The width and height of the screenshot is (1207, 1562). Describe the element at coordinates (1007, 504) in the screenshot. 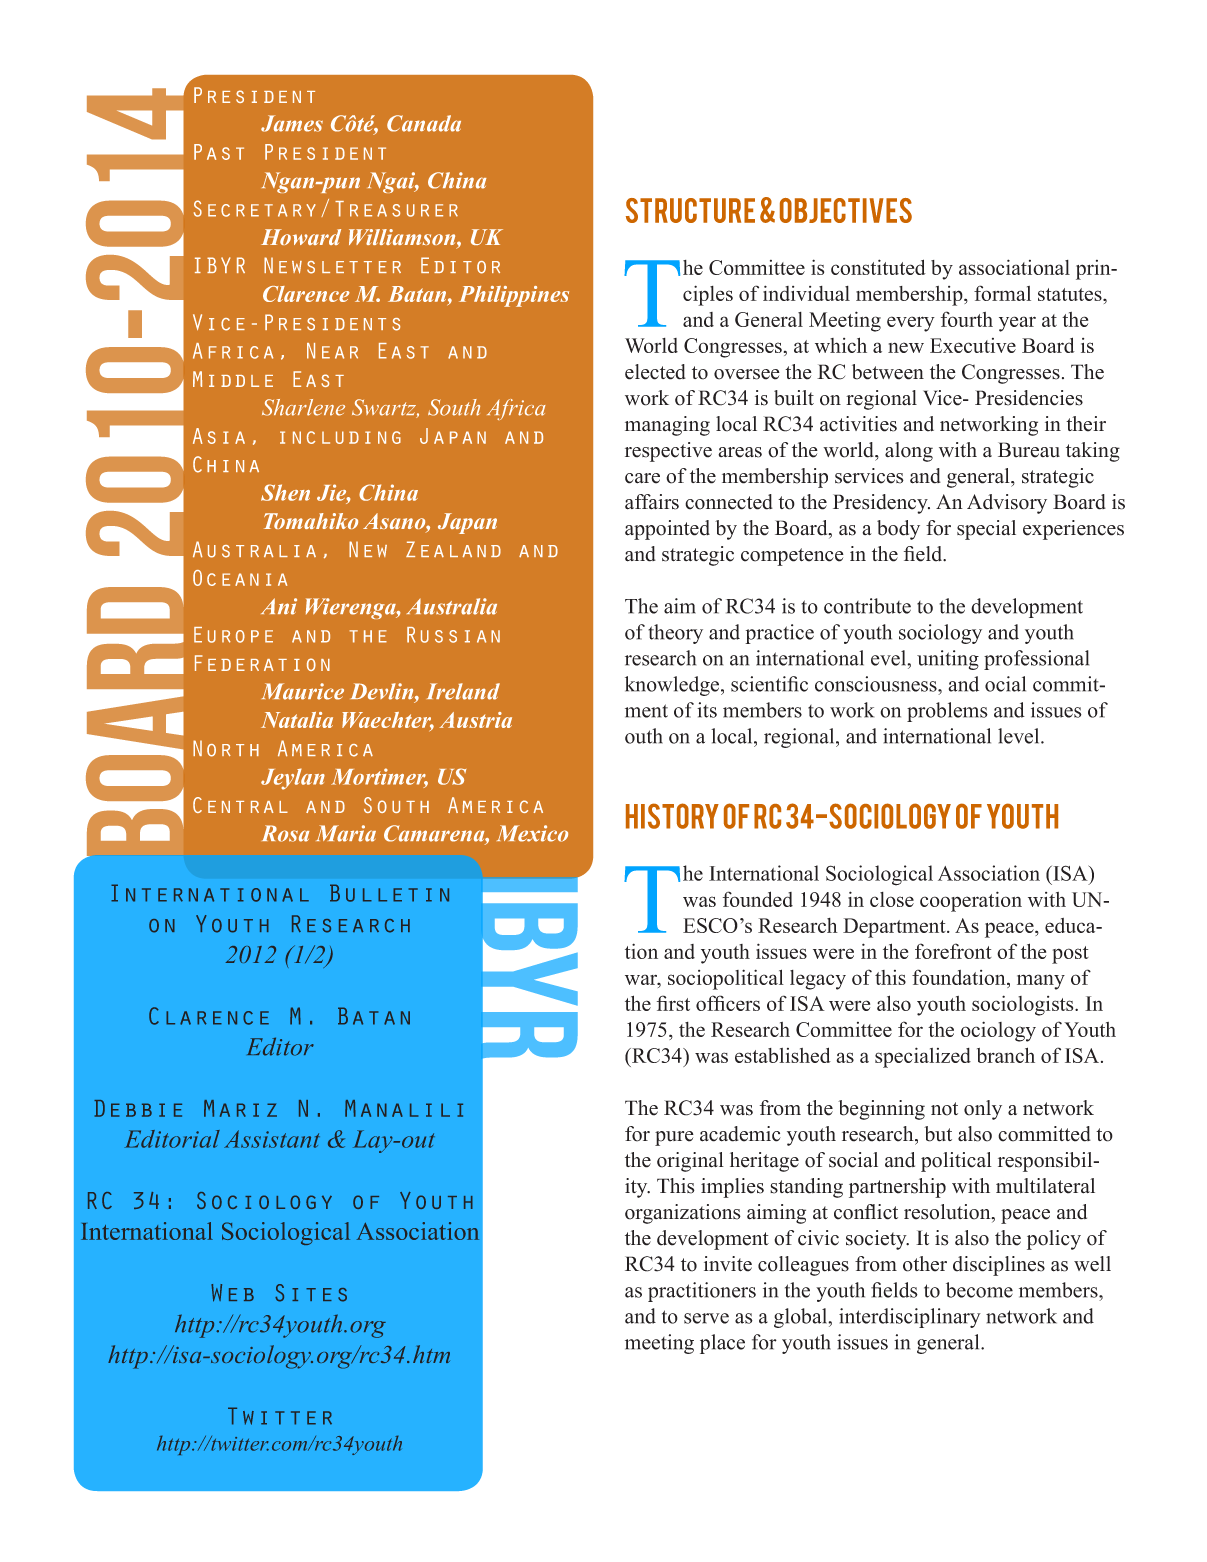

I see `Advisory` at that location.
